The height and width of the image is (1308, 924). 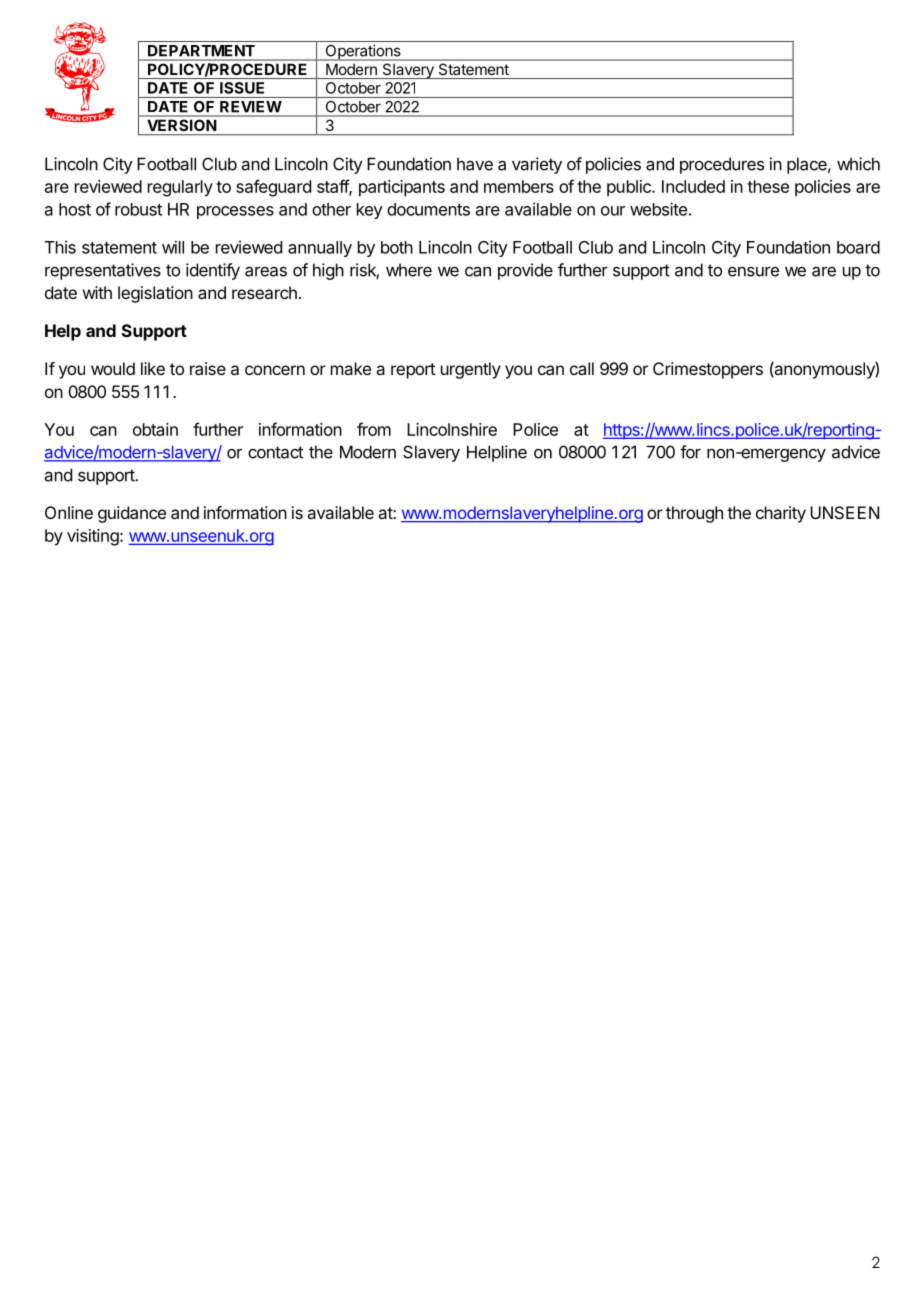 I want to click on these, so click(x=768, y=186).
